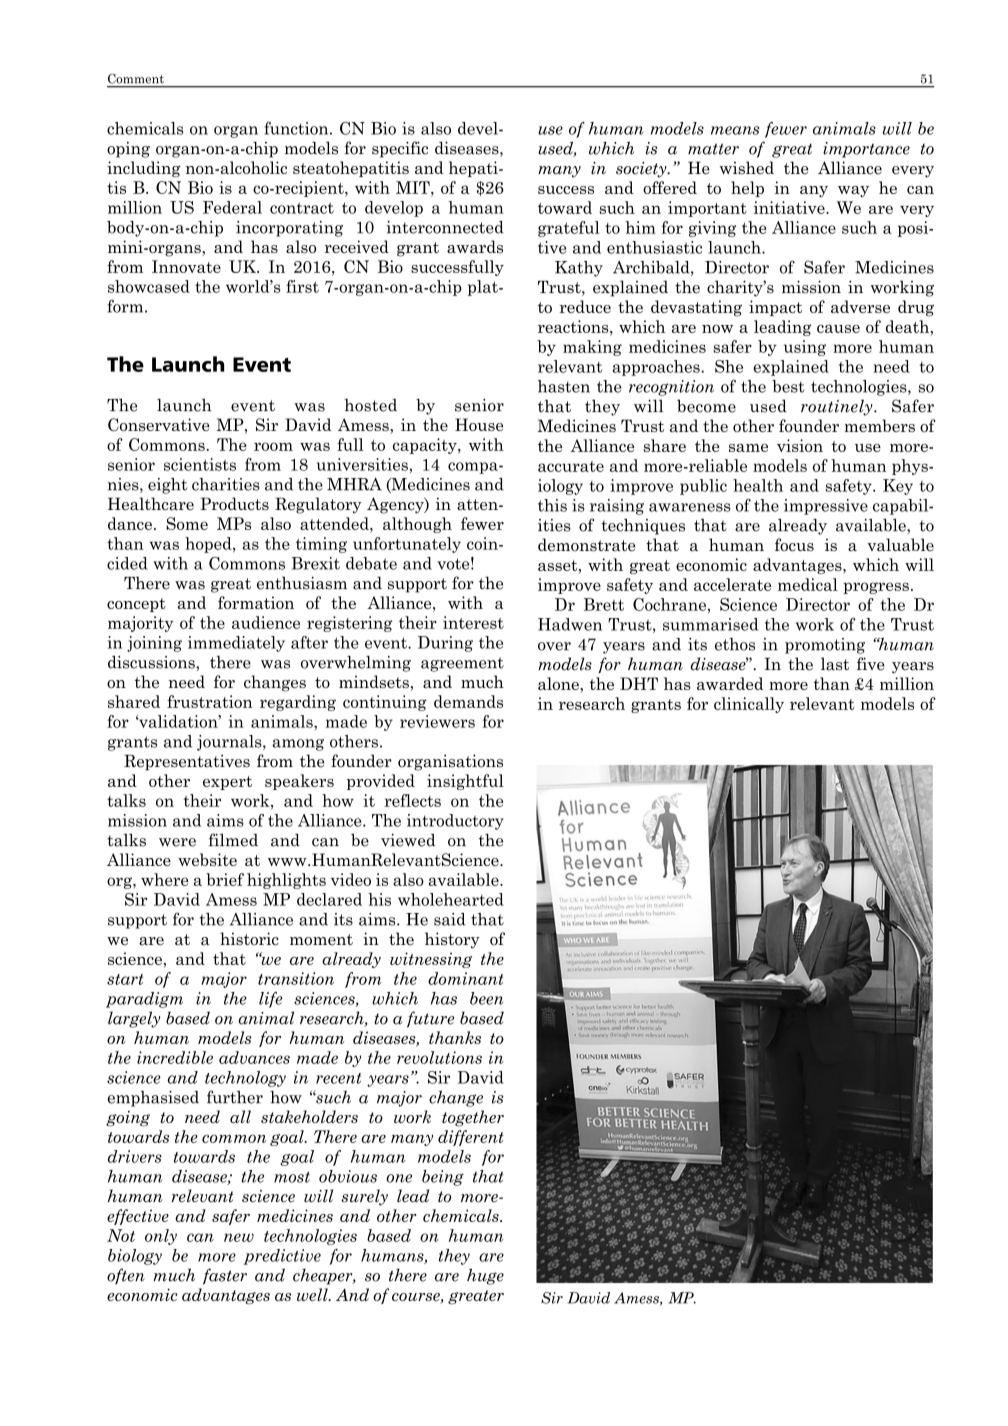  Describe the element at coordinates (569, 229) in the page. I see `grateful` at that location.
